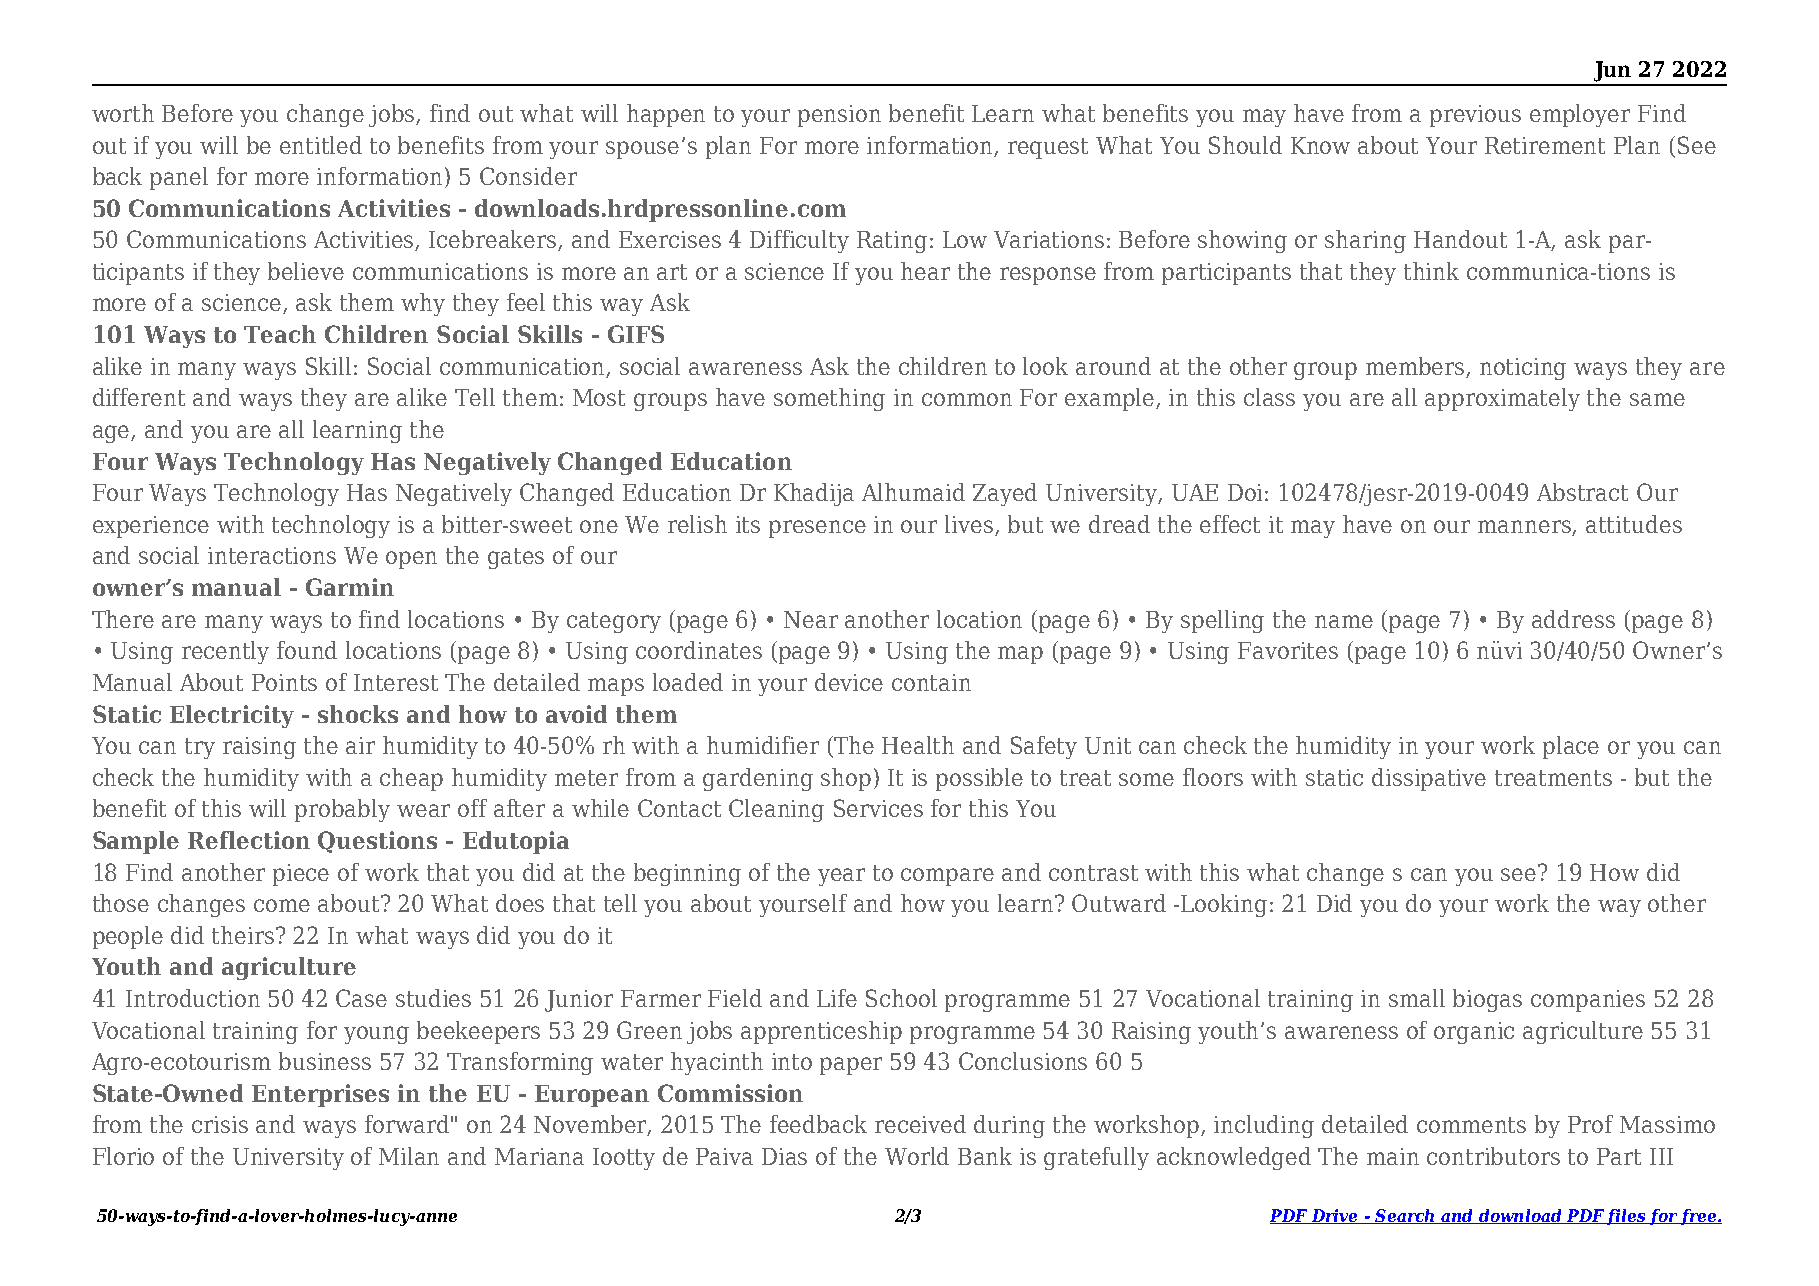  What do you see at coordinates (931, 682) in the screenshot?
I see `contain` at bounding box center [931, 682].
